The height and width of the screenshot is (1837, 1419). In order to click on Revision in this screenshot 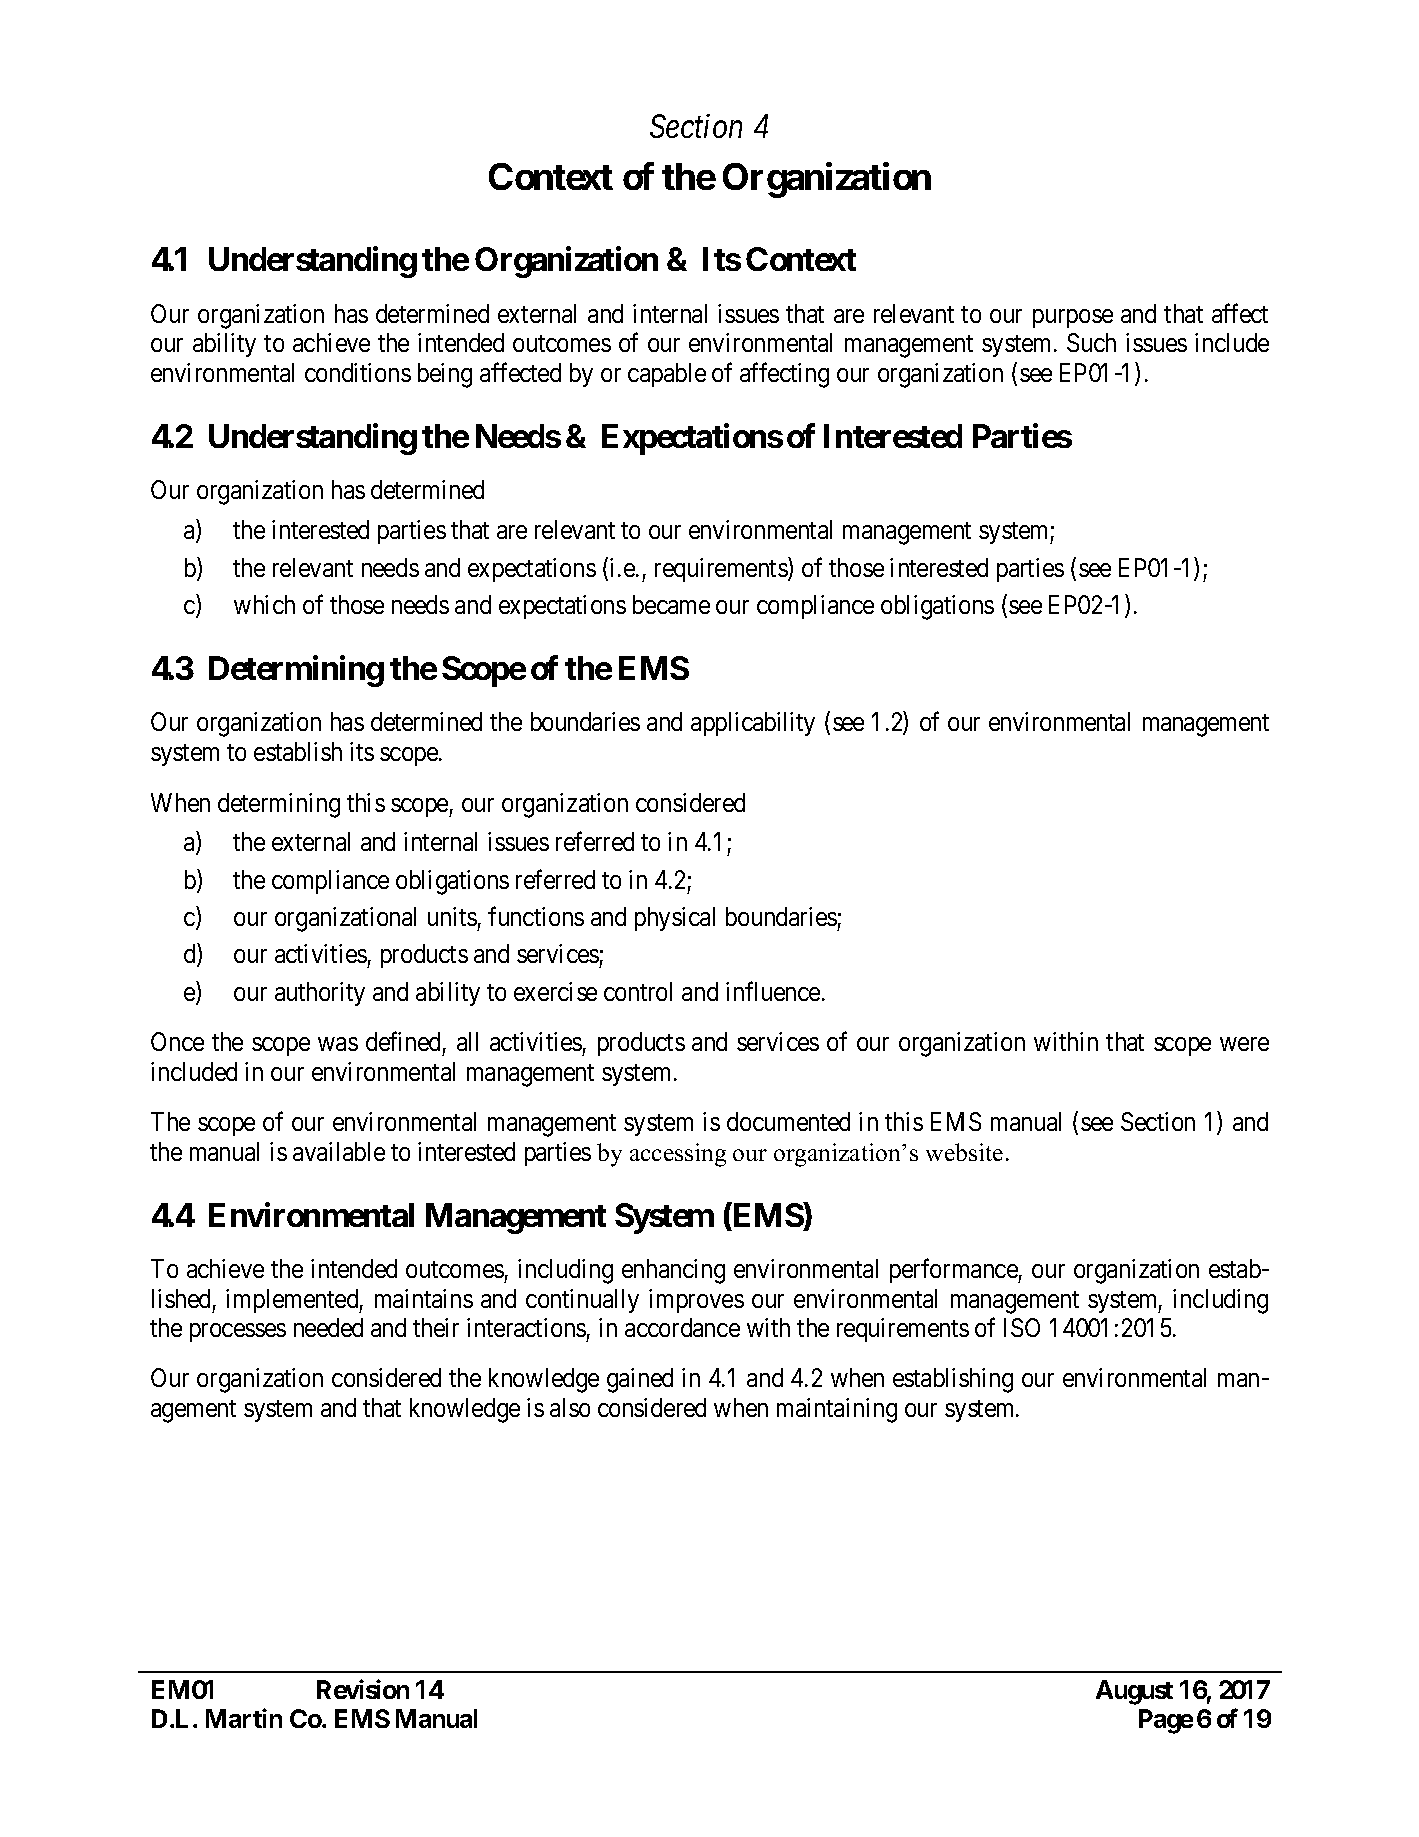, I will do `click(363, 1689)`.
